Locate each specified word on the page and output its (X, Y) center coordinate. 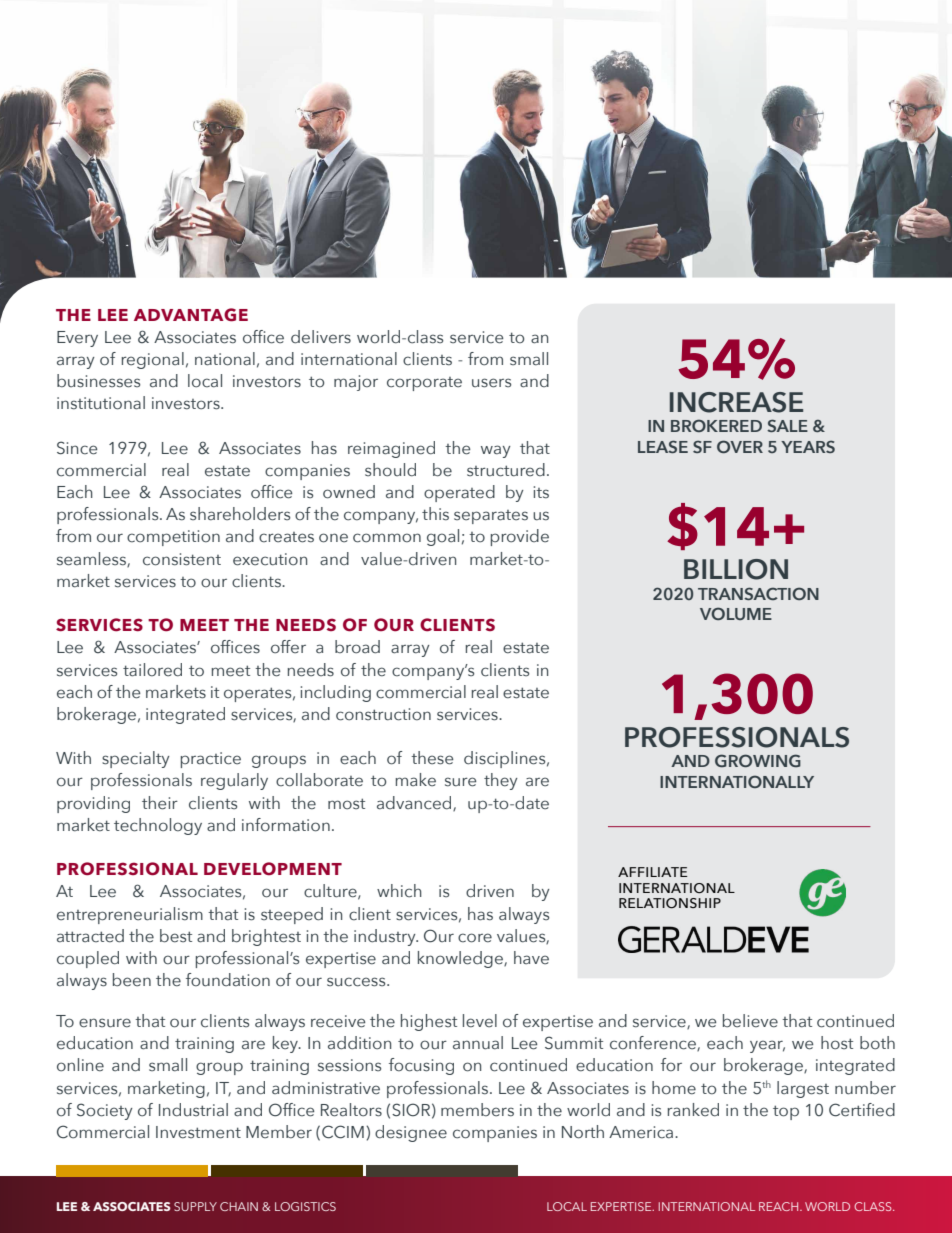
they (501, 781)
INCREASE (736, 402)
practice (211, 760)
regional (152, 360)
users (491, 383)
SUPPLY (195, 1206)
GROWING (758, 760)
